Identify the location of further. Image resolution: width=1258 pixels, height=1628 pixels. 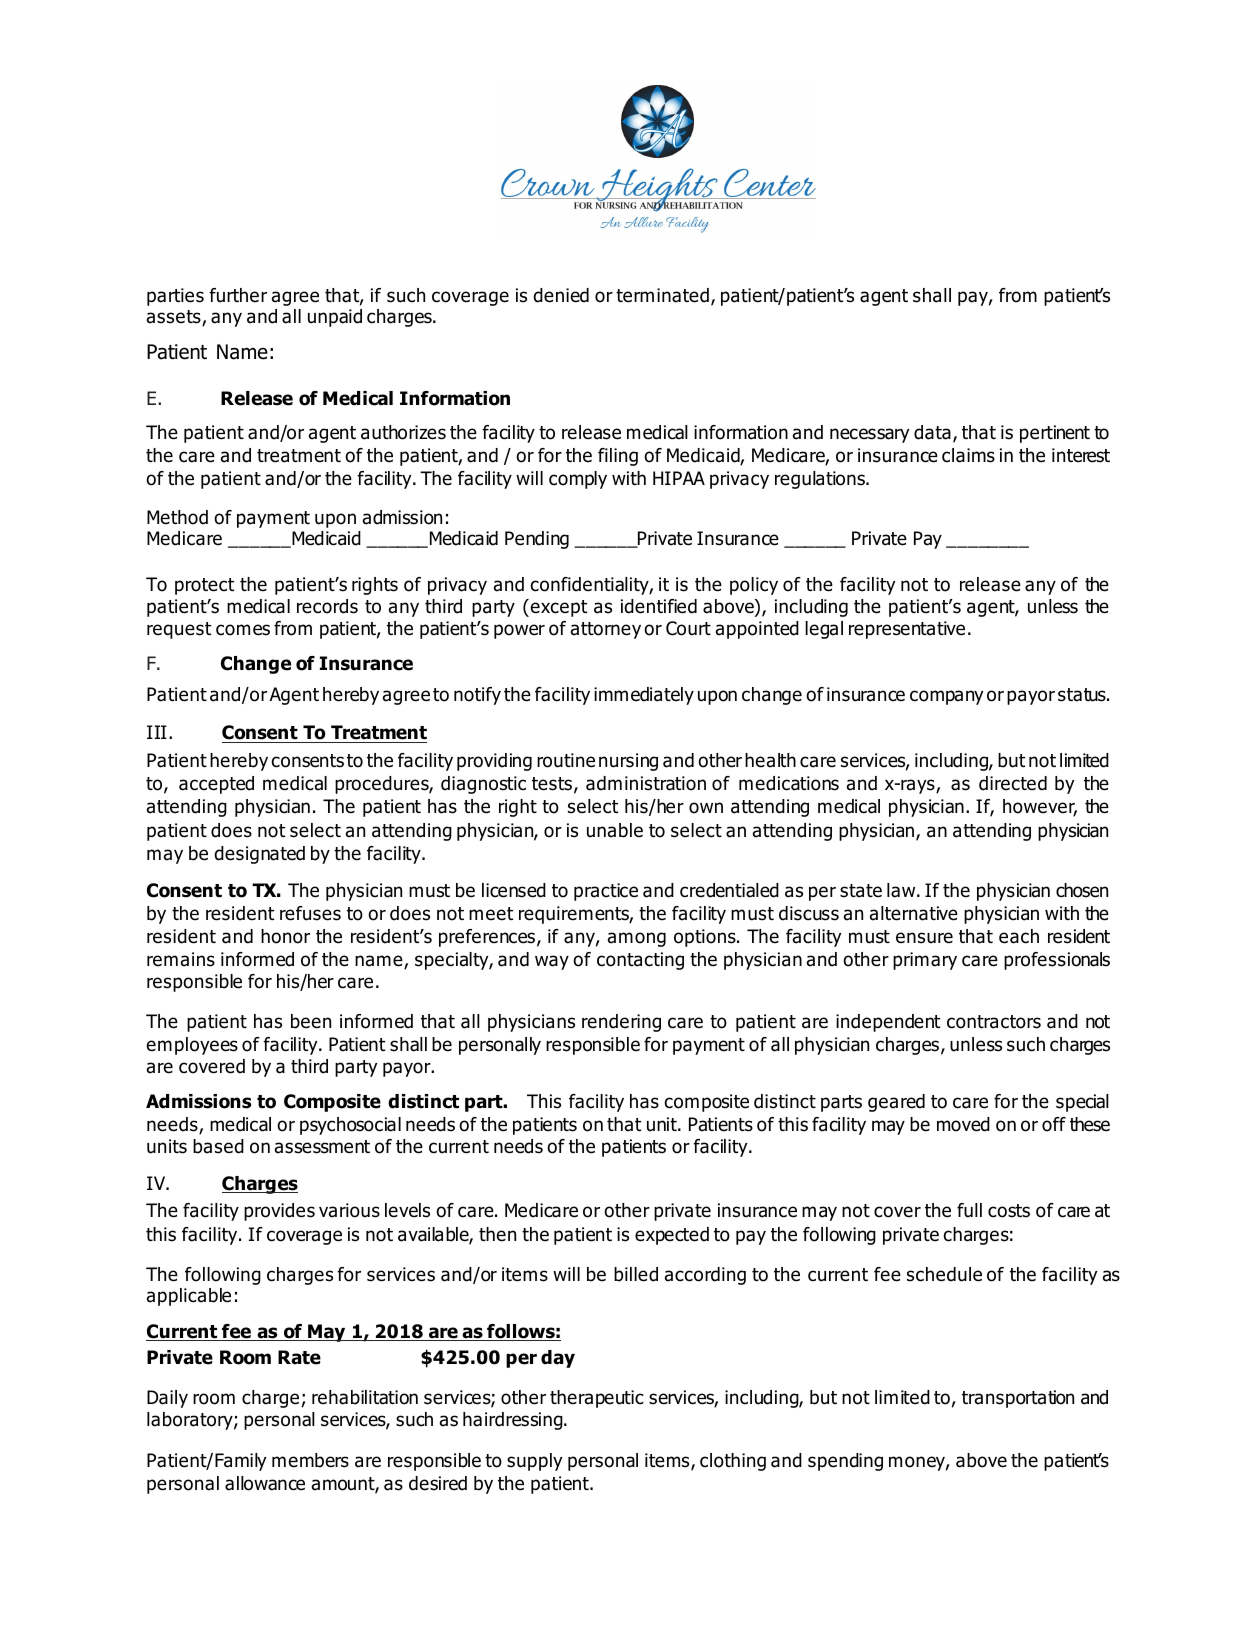
(238, 295).
